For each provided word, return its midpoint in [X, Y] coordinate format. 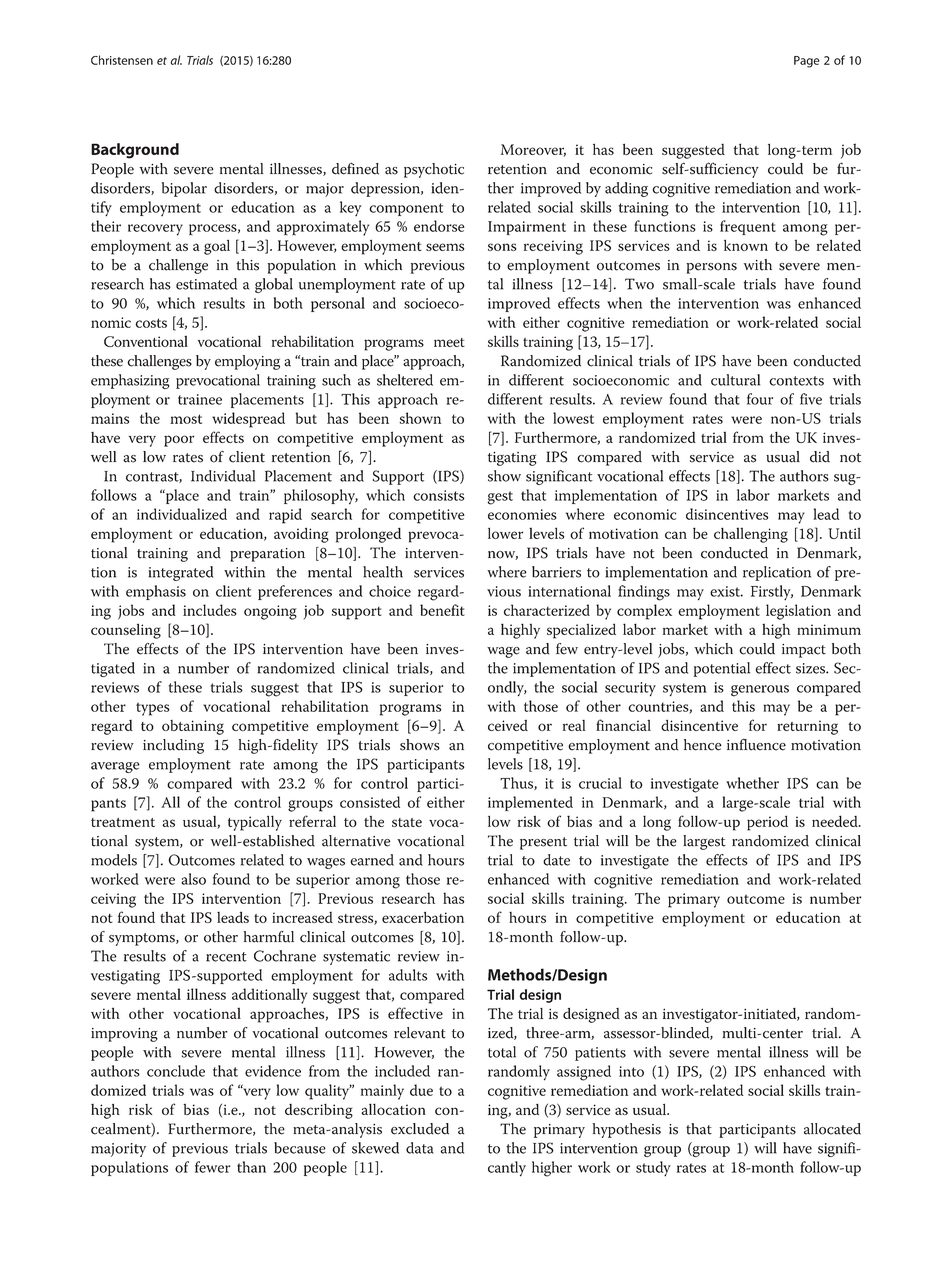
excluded [420, 1129]
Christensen [122, 60]
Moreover [533, 150]
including [173, 746]
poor [179, 441]
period [767, 823]
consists [439, 495]
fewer [213, 1167]
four [760, 399]
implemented [530, 803]
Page [807, 62]
